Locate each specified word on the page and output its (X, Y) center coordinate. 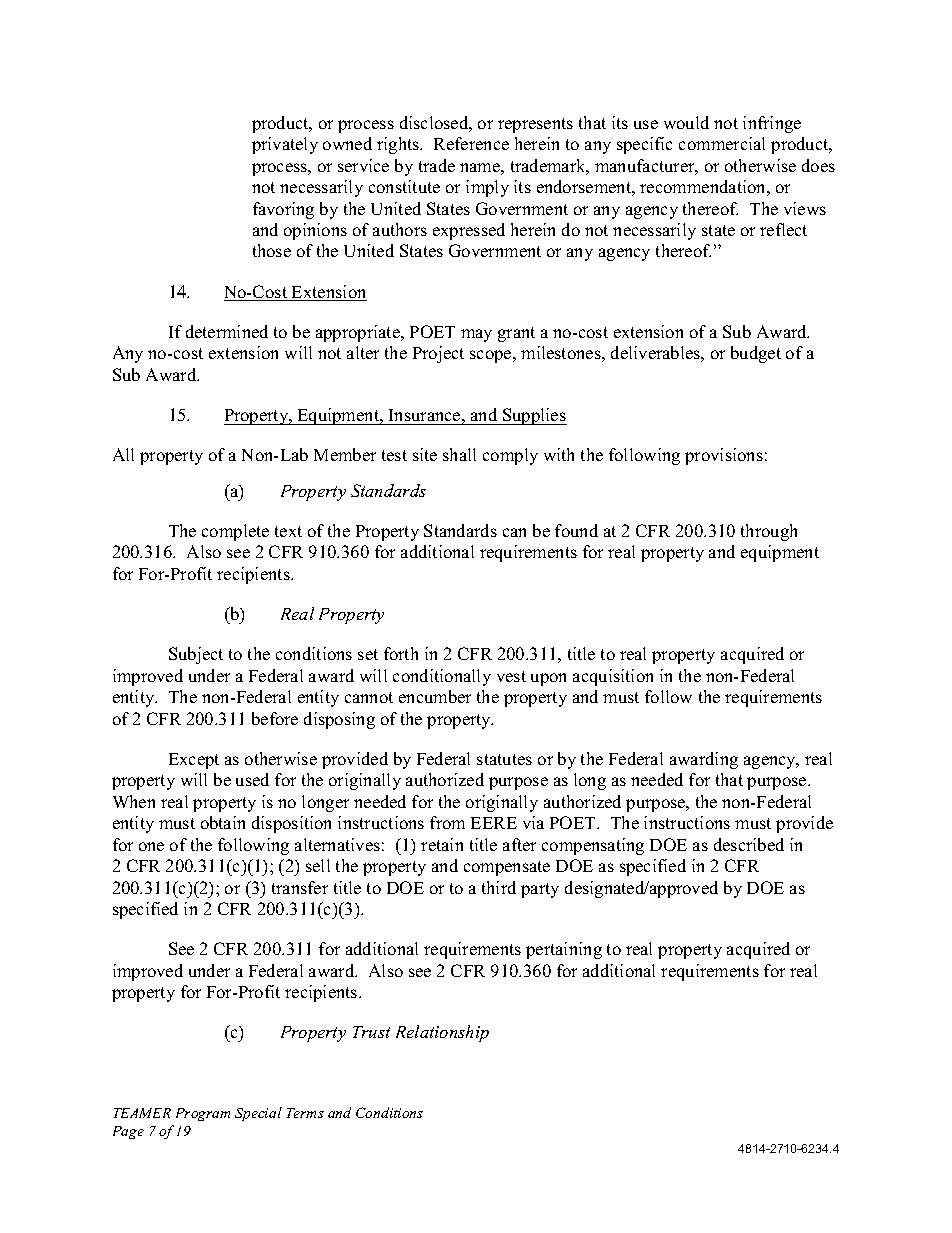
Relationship (442, 1033)
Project (438, 354)
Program (203, 1114)
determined (227, 331)
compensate (507, 868)
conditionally (442, 677)
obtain (223, 822)
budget (756, 354)
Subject (196, 655)
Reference (471, 143)
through (769, 532)
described (749, 844)
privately (285, 145)
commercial (722, 143)
